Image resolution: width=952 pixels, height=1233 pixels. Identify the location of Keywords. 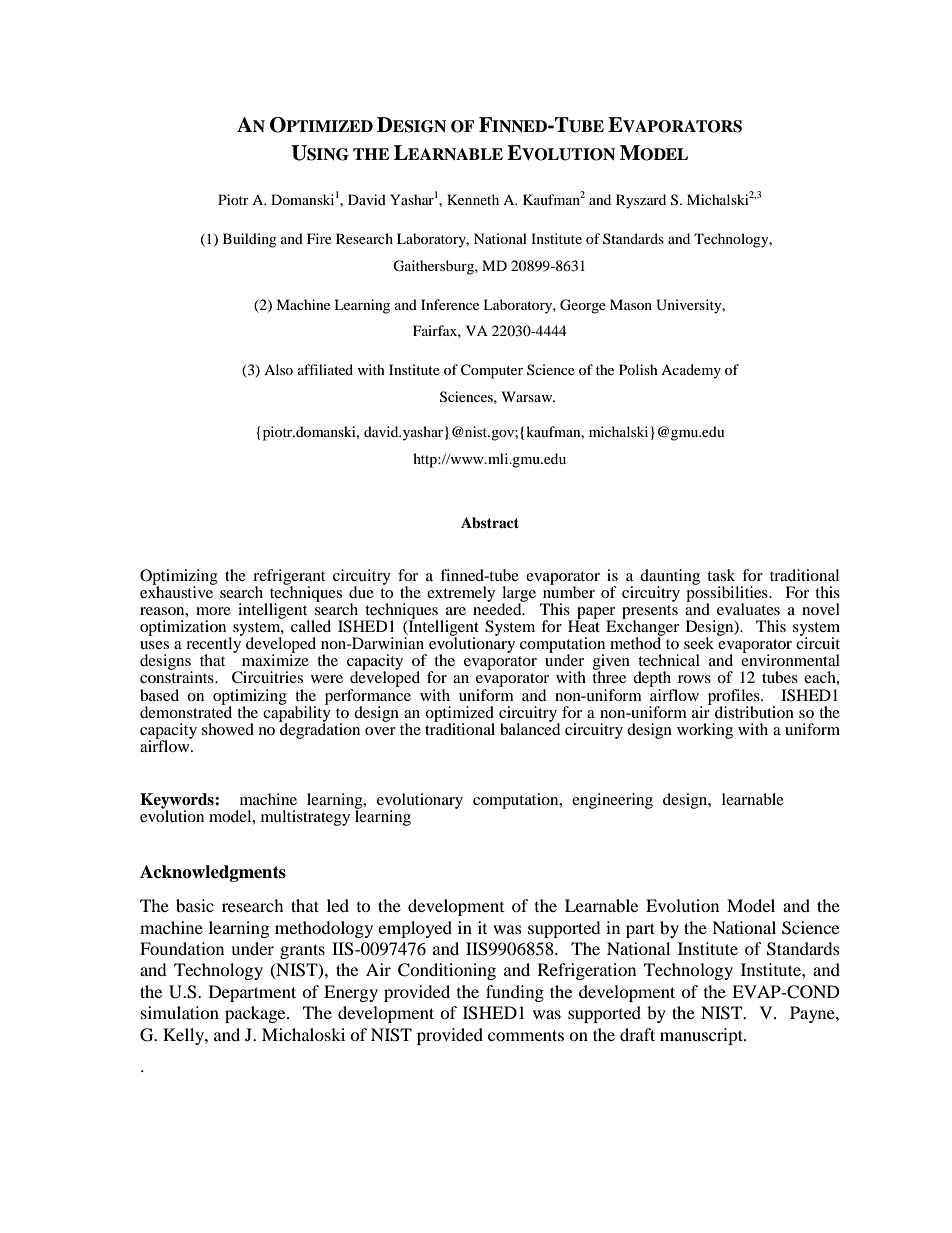
(178, 802).
